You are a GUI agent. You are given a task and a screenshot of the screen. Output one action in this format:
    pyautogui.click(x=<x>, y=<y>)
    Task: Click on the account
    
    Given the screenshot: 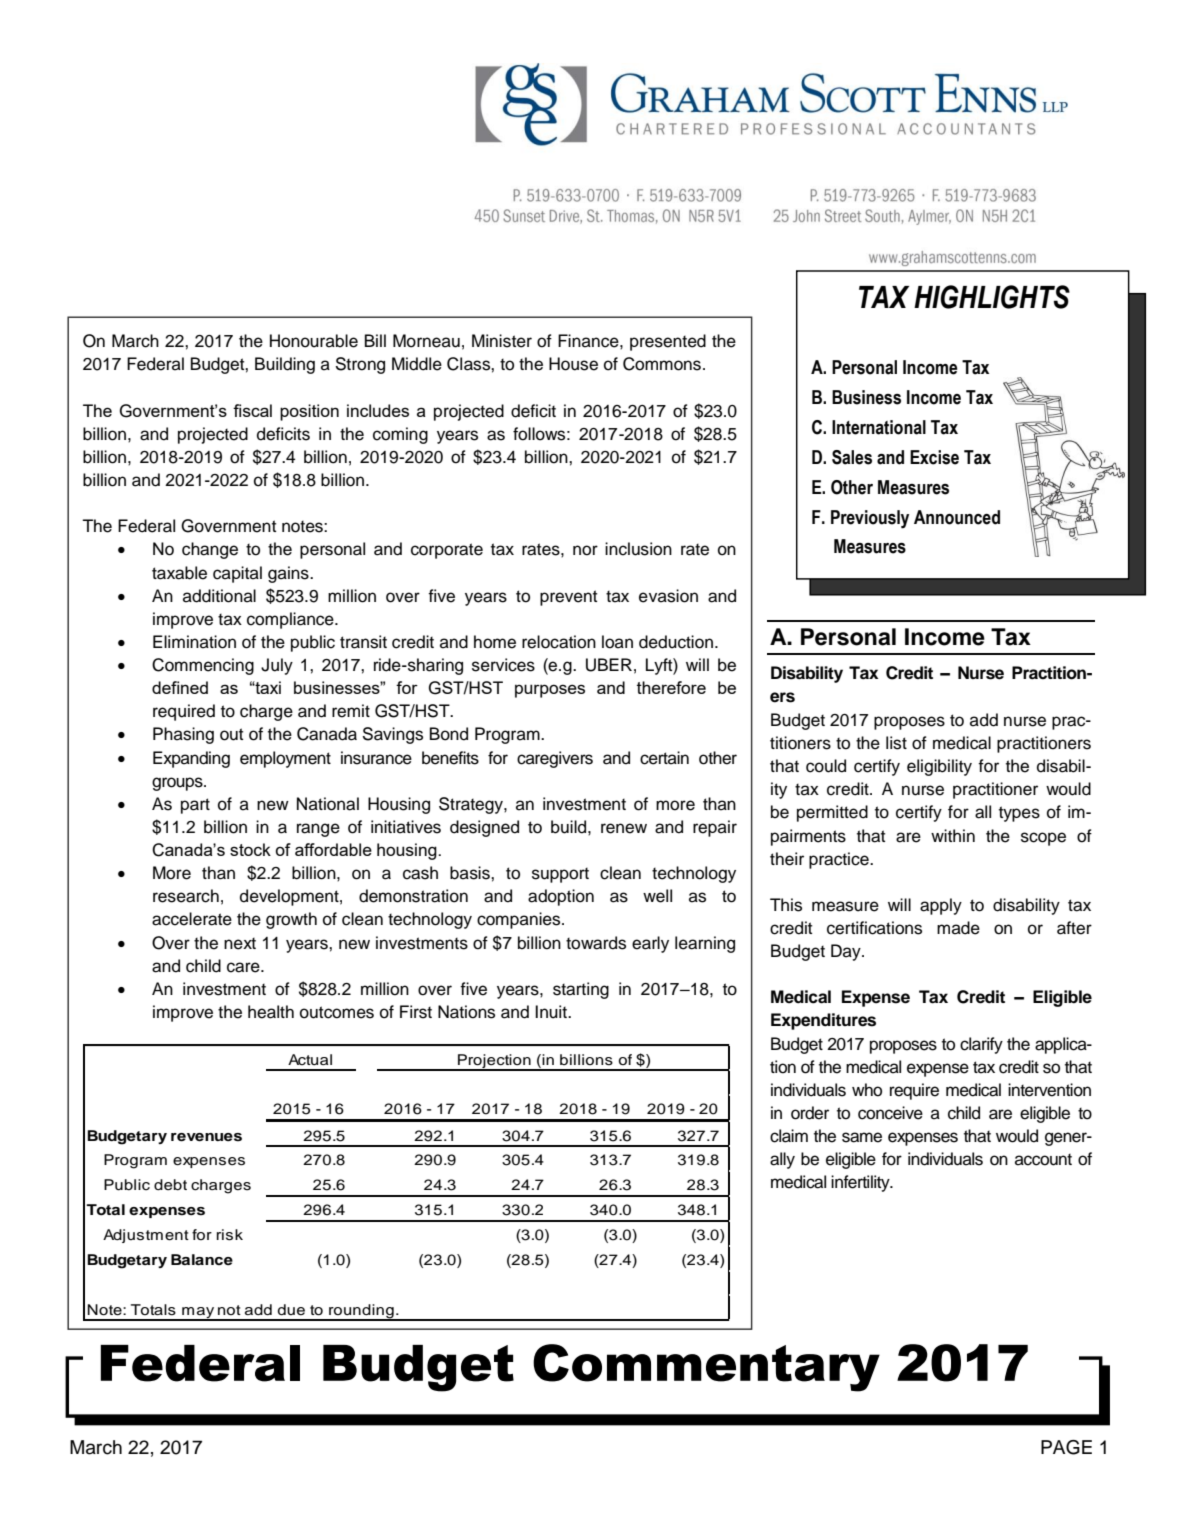 What is the action you would take?
    pyautogui.click(x=1043, y=1160)
